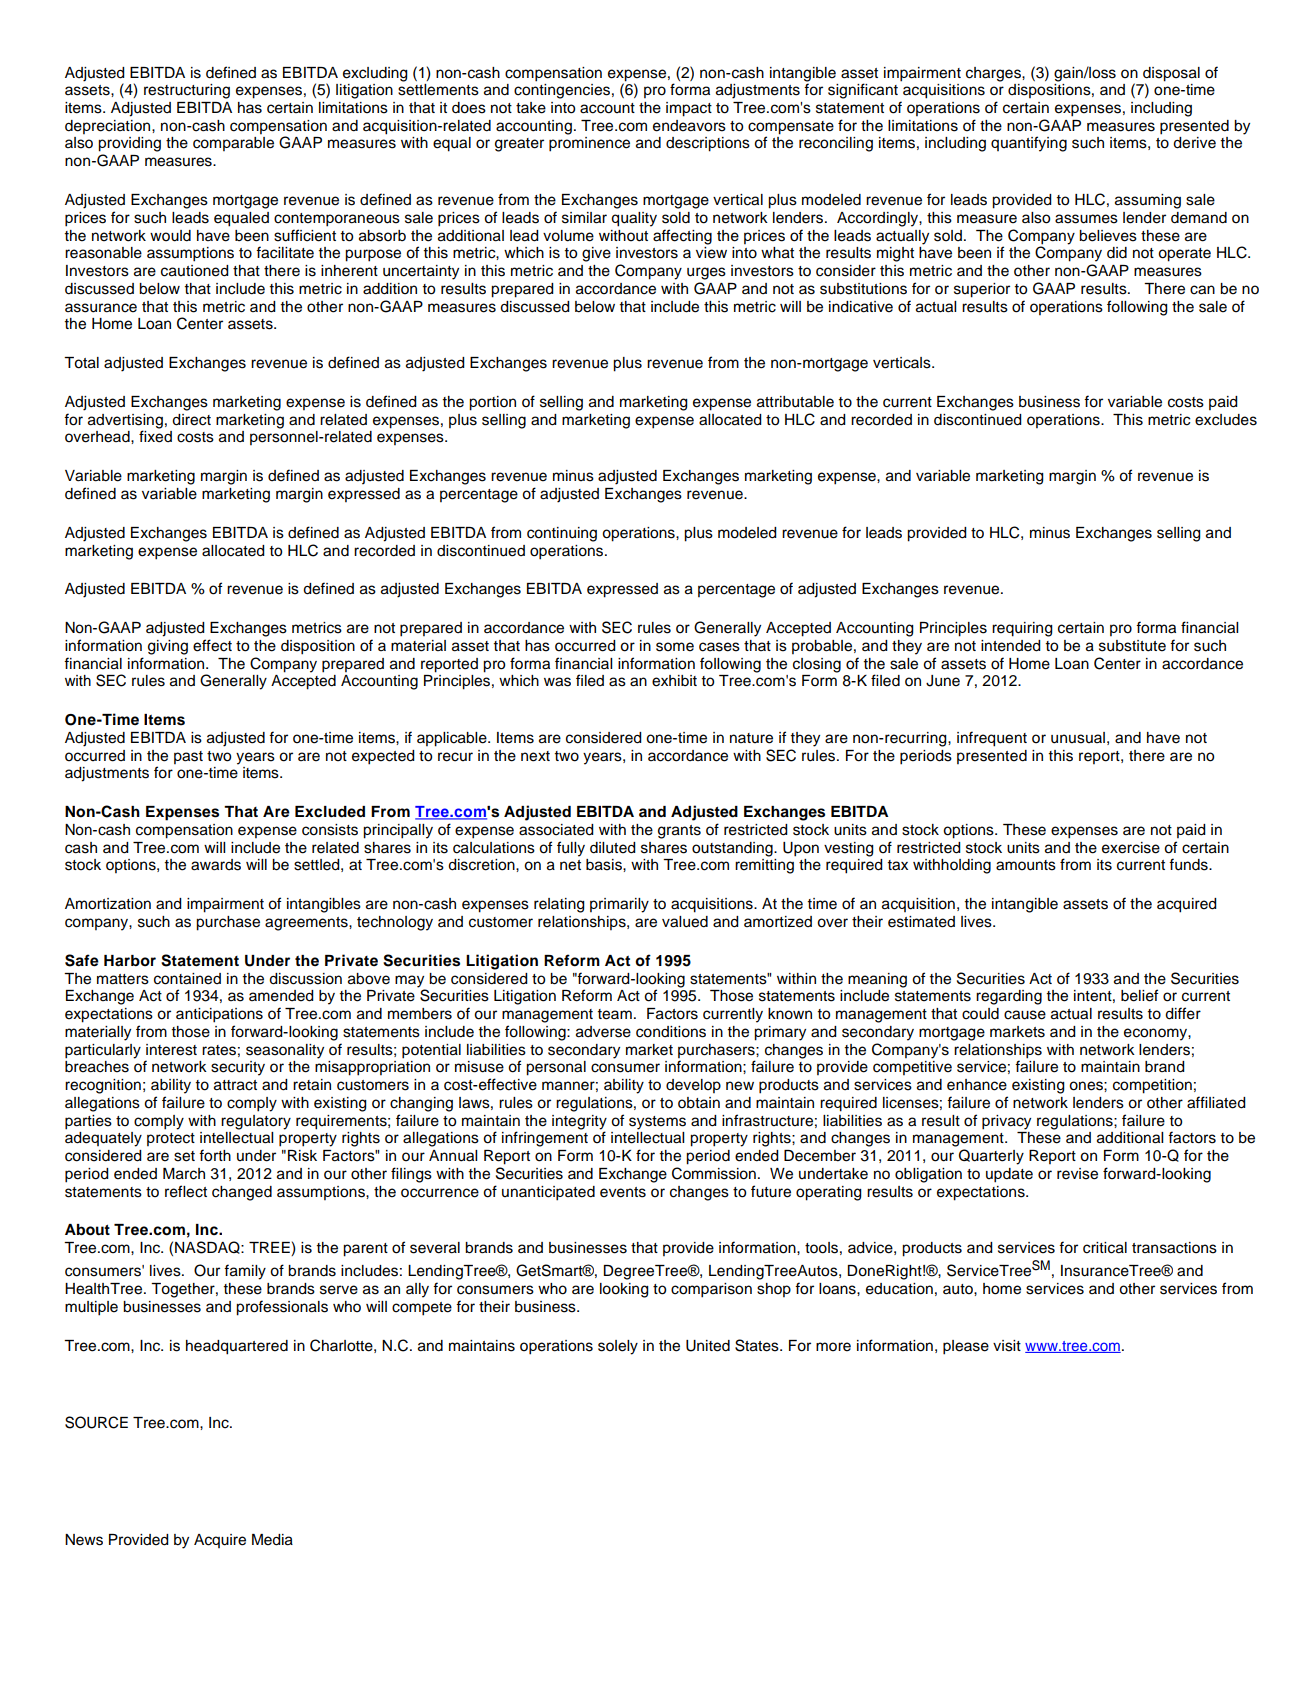  I want to click on visit, so click(1007, 1346).
